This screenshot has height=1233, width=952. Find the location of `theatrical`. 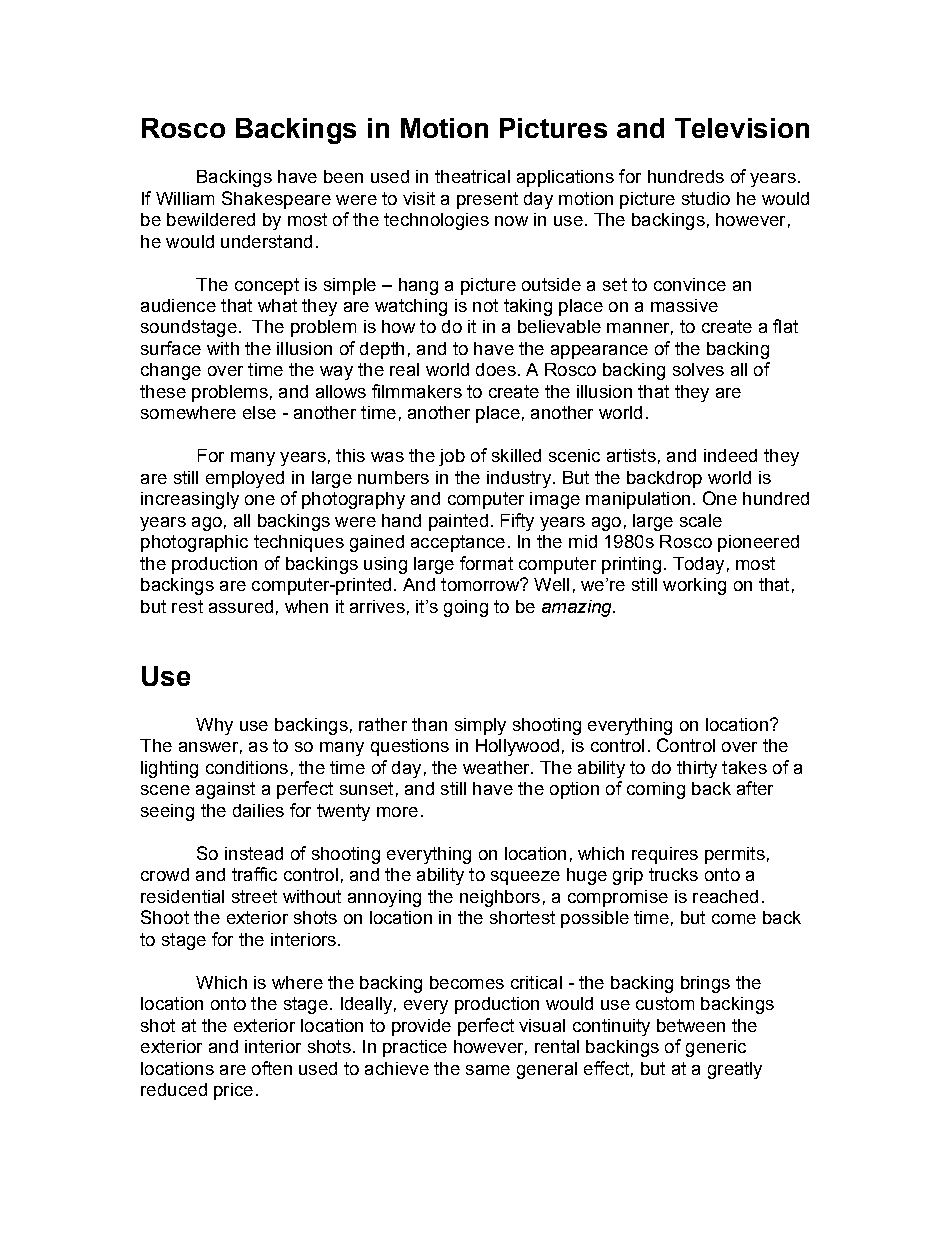

theatrical is located at coordinates (472, 176).
